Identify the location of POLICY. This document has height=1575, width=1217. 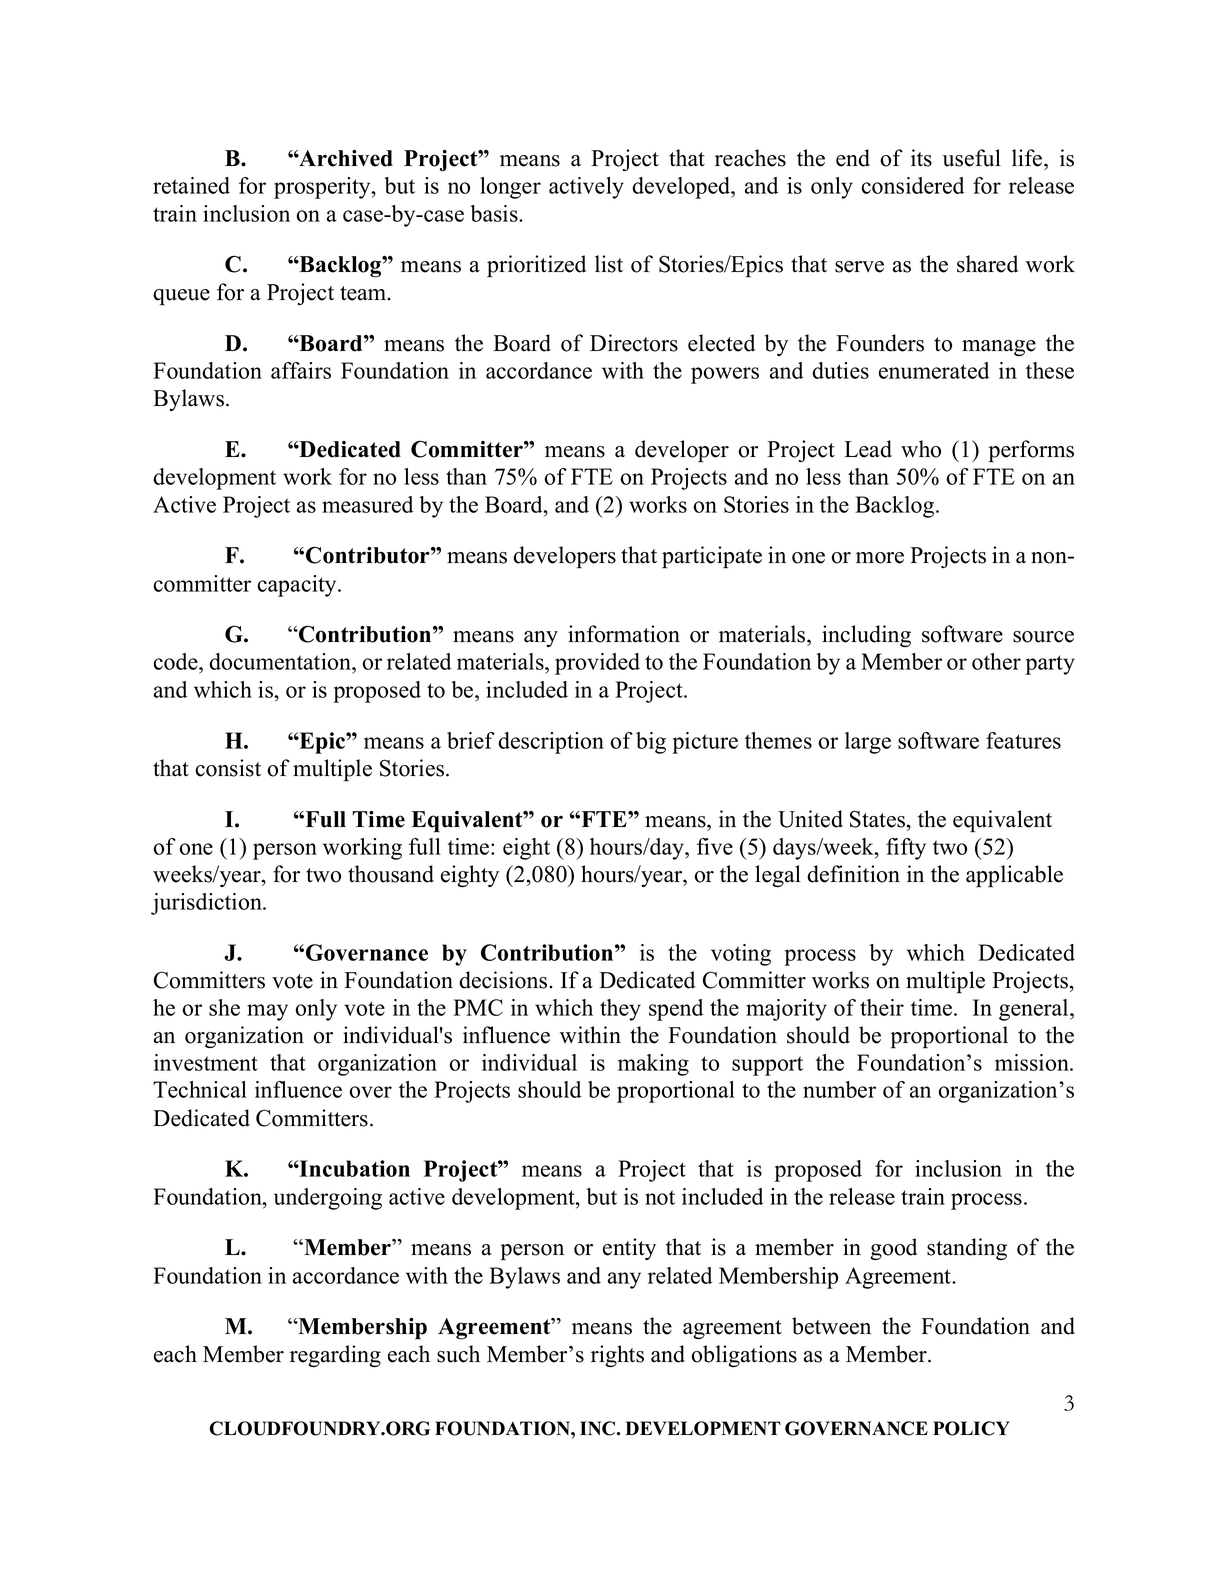
(971, 1428).
